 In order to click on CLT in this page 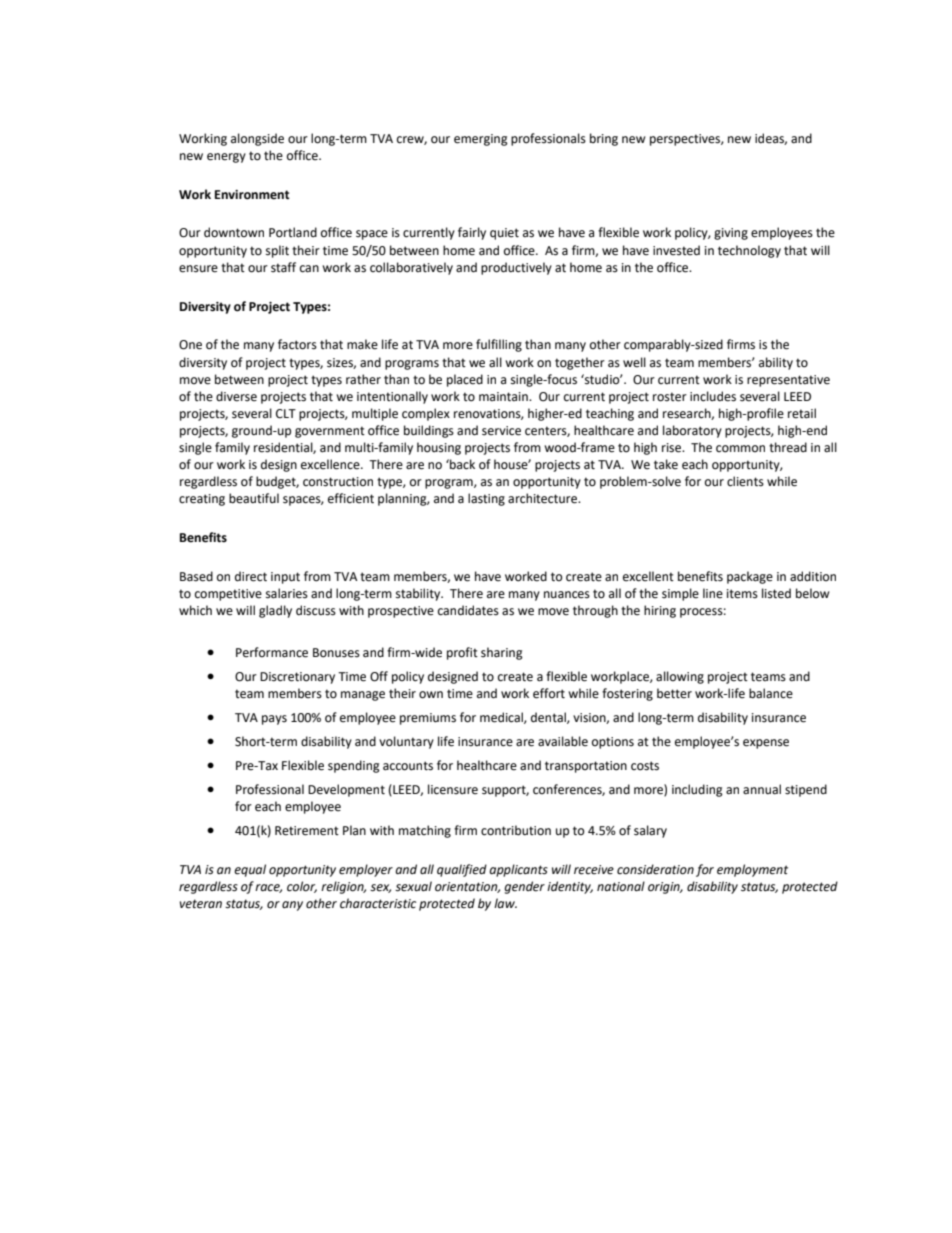, I will do `click(286, 414)`.
